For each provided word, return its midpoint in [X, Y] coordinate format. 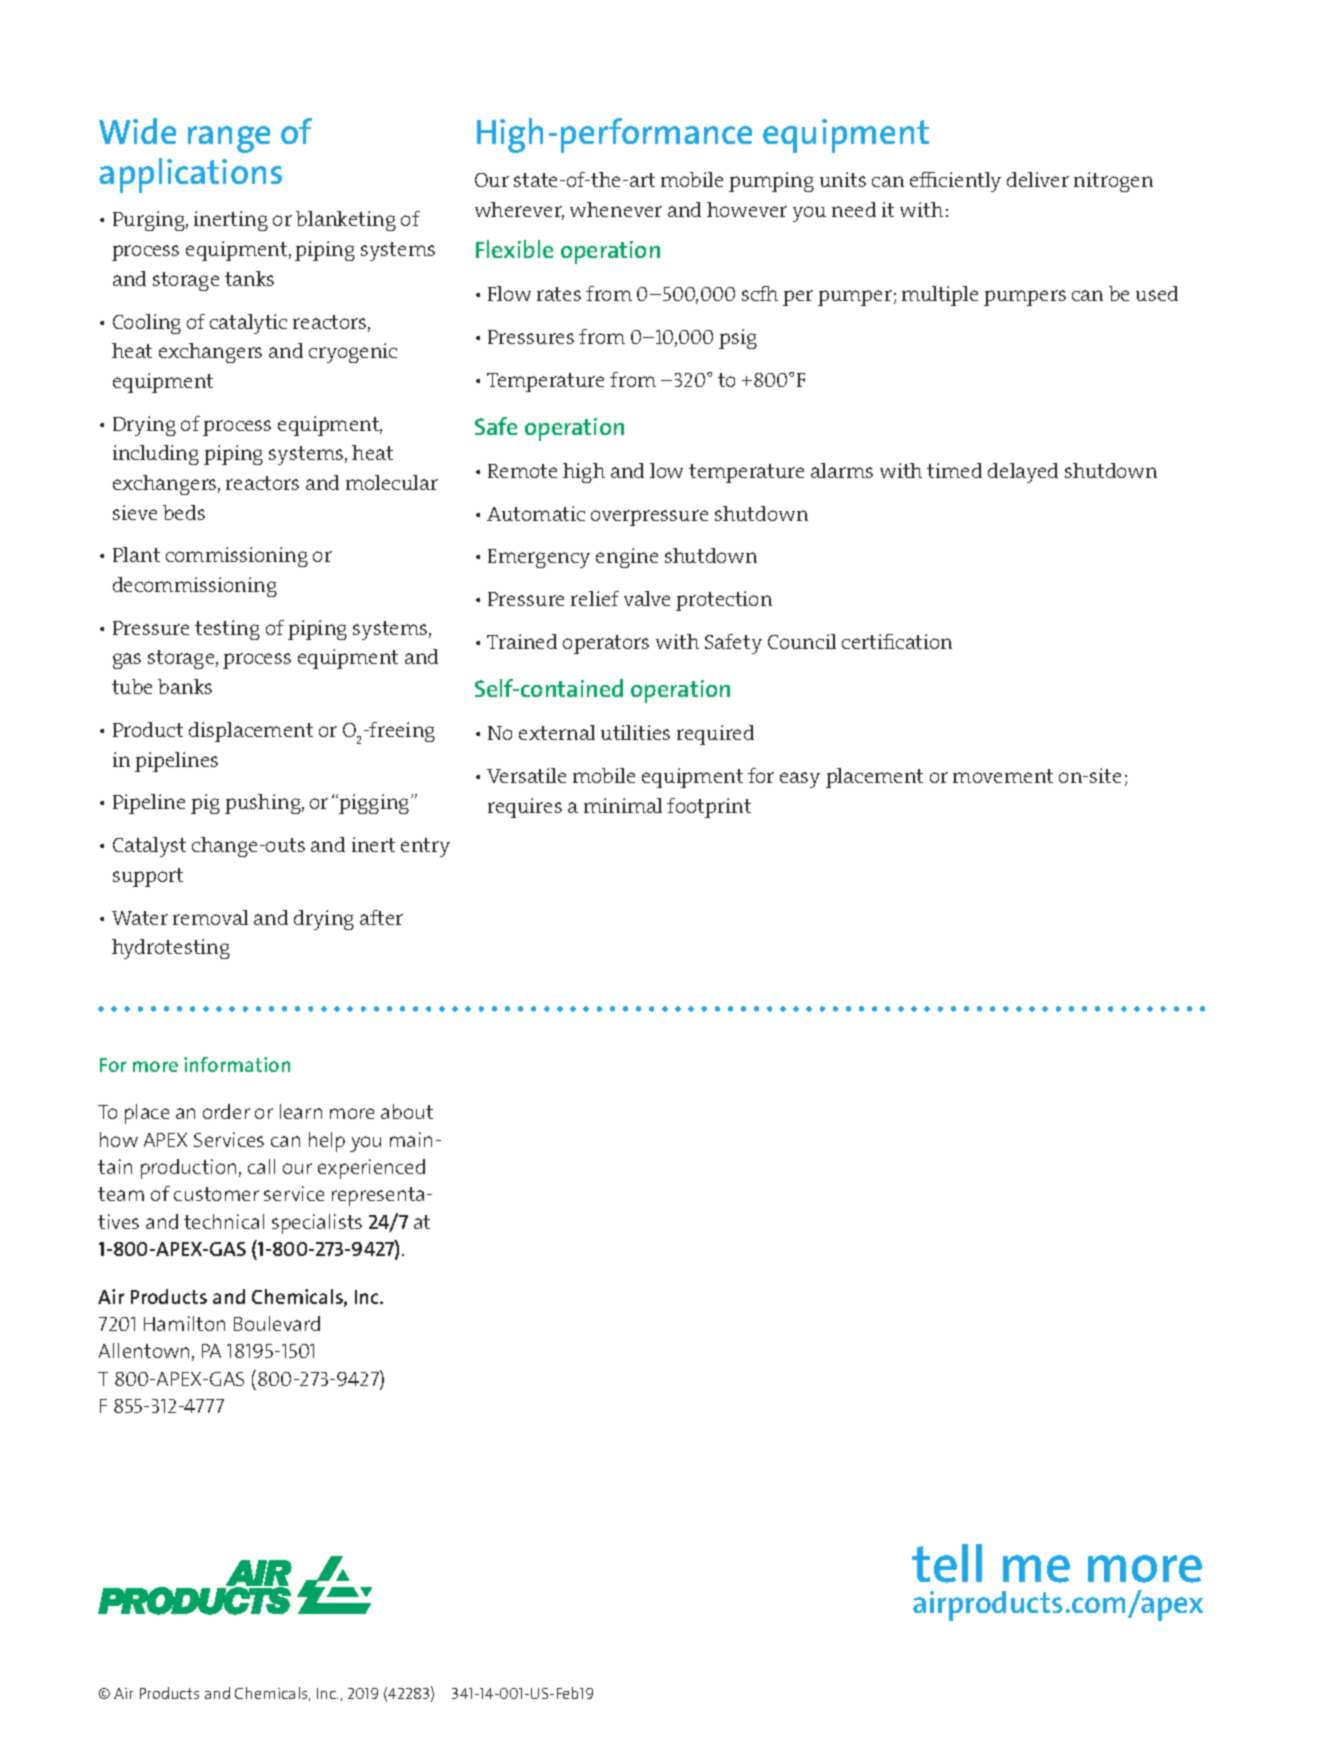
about [407, 1111]
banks [185, 686]
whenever [616, 209]
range [229, 139]
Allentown [144, 1350]
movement [1003, 776]
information [237, 1064]
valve [647, 598]
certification [897, 641]
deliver [1038, 179]
